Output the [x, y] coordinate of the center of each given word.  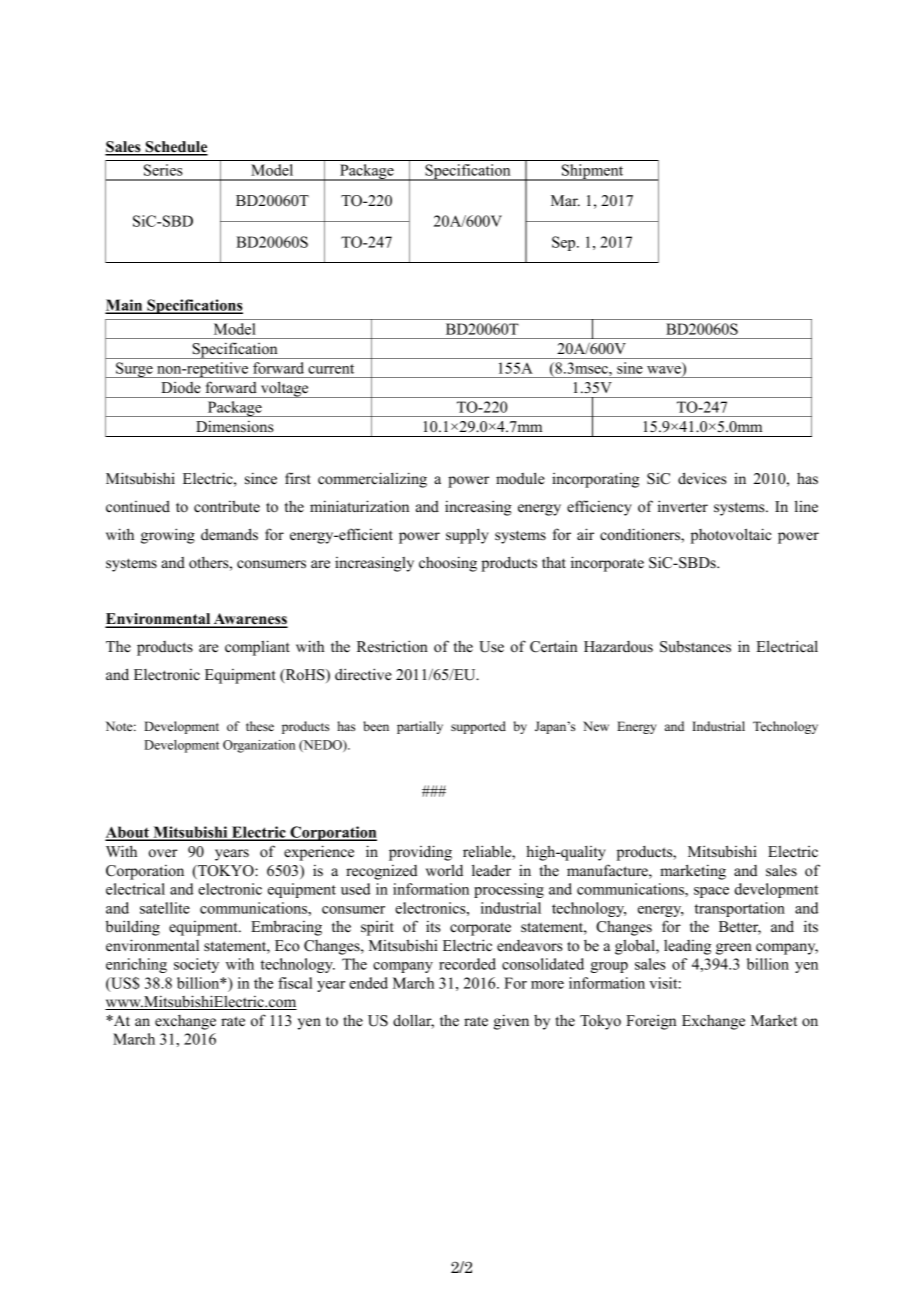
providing [420, 853]
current [331, 369]
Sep [565, 243]
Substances [695, 646]
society [196, 965]
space [711, 892]
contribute [227, 507]
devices [702, 478]
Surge [134, 370]
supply [467, 536]
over [163, 853]
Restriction [392, 646]
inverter [683, 506]
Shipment [592, 172]
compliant [257, 648]
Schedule [175, 148]
